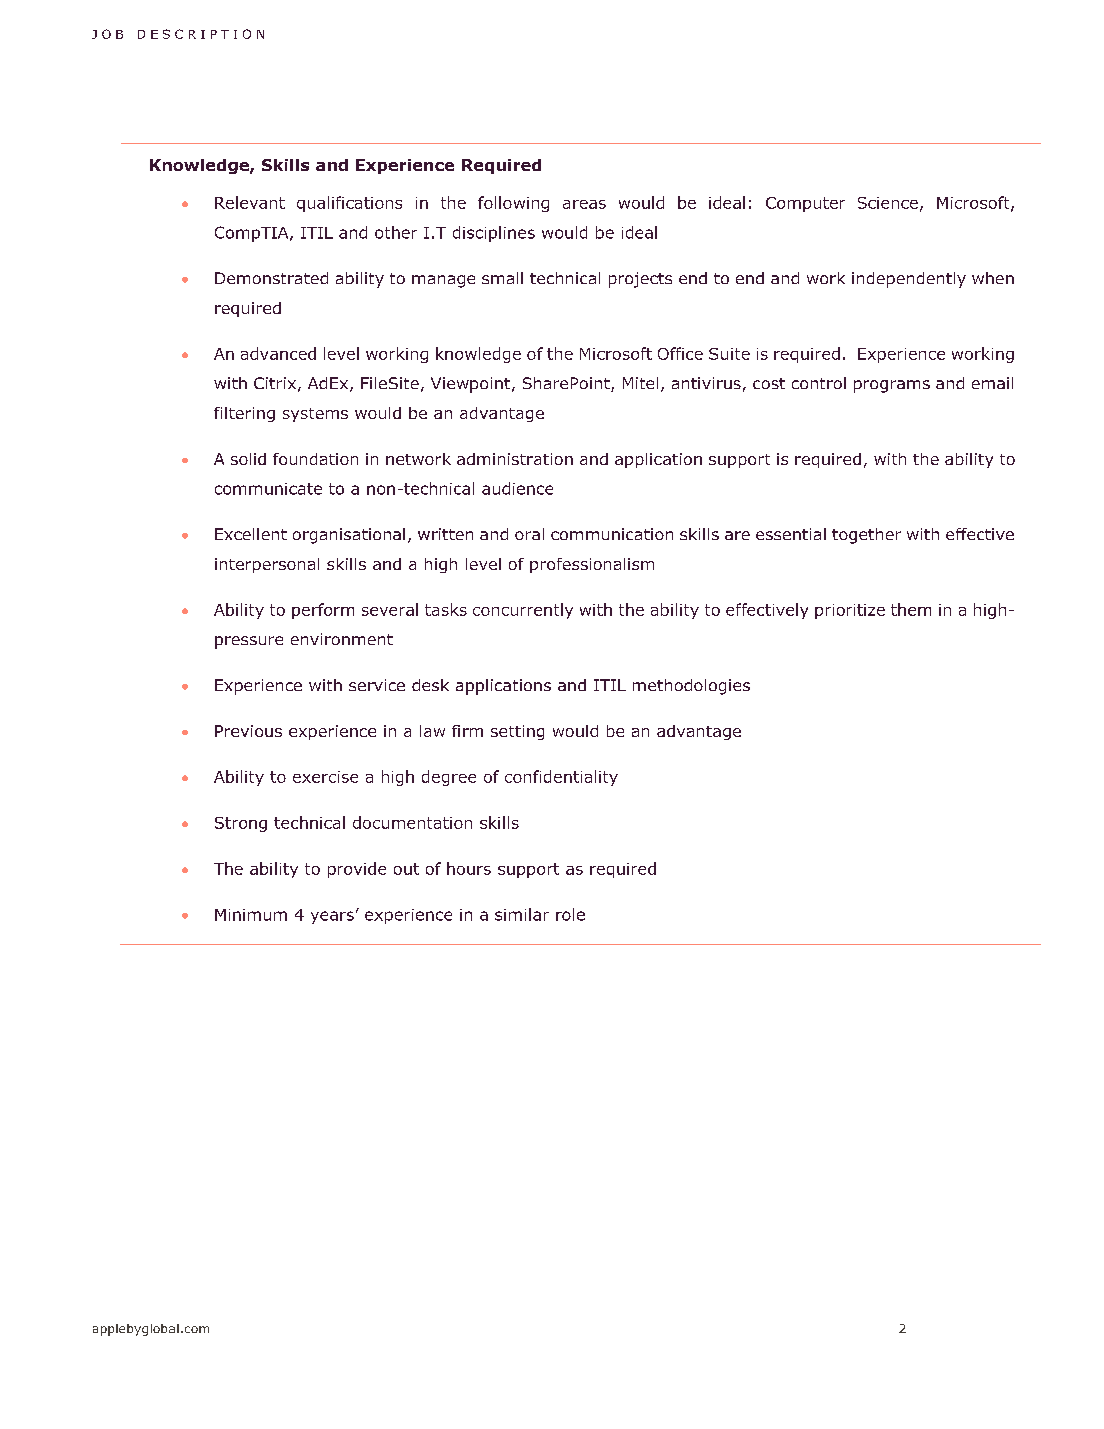 Image resolution: width=1104 pixels, height=1429 pixels. What do you see at coordinates (584, 204) in the screenshot?
I see `areas` at bounding box center [584, 204].
